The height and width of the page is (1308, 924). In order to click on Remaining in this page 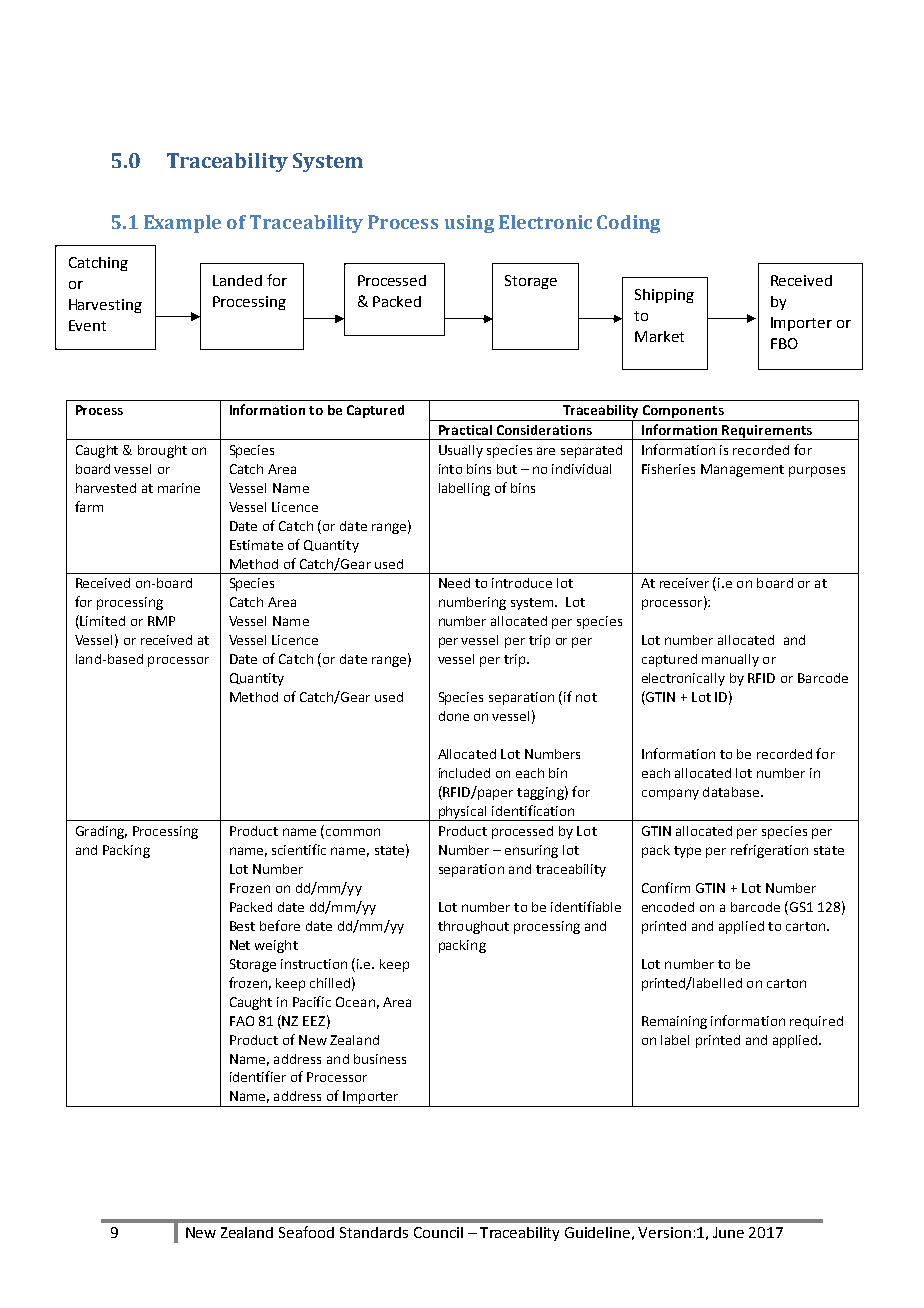, I will do `click(674, 1022)`.
